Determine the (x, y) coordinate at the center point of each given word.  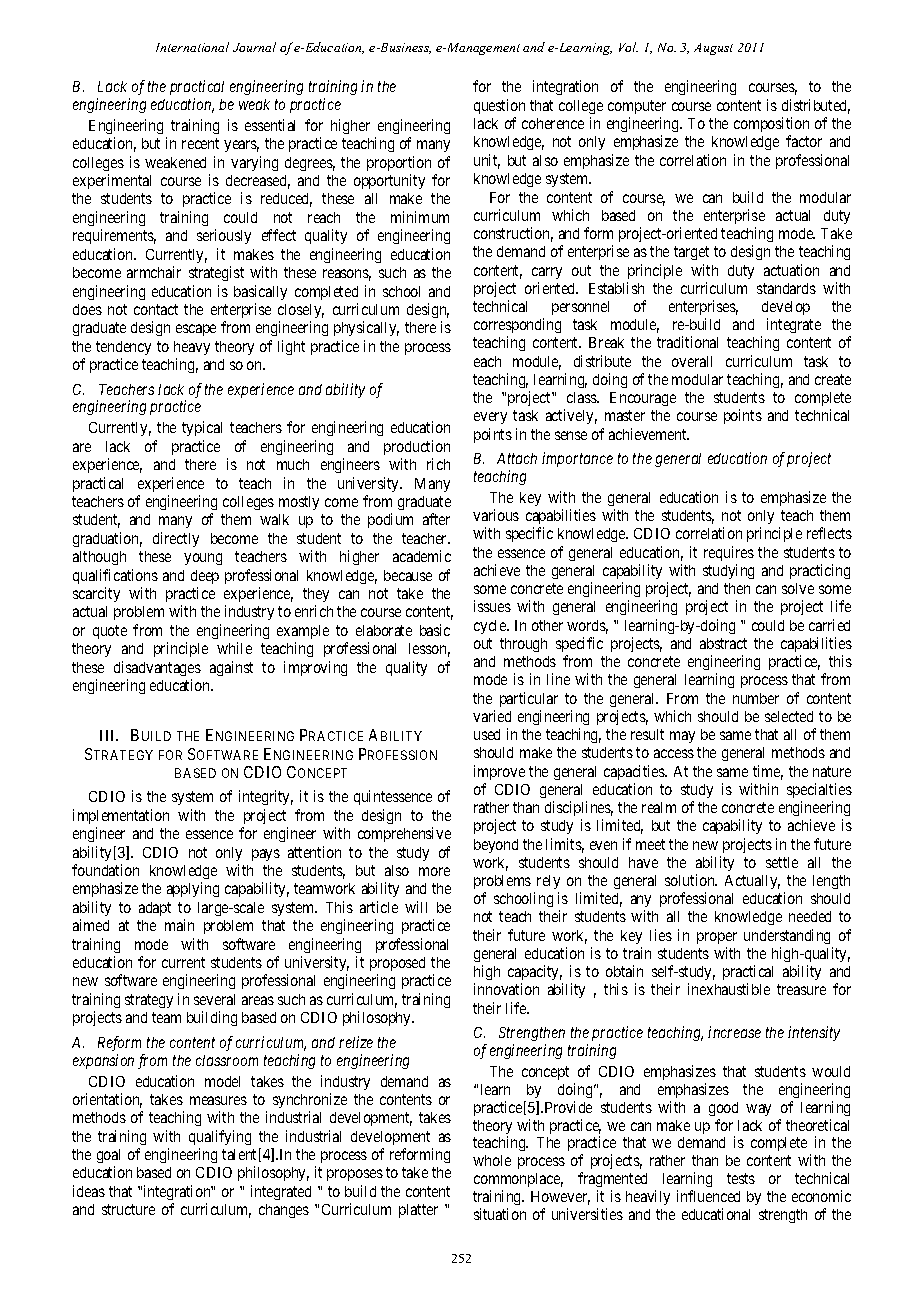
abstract (723, 643)
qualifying (220, 1137)
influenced (708, 1196)
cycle (491, 627)
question (499, 106)
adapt (155, 909)
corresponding (517, 327)
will (416, 907)
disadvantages (157, 668)
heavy (192, 348)
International (192, 47)
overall (692, 361)
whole (492, 1160)
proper (717, 938)
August (713, 49)
